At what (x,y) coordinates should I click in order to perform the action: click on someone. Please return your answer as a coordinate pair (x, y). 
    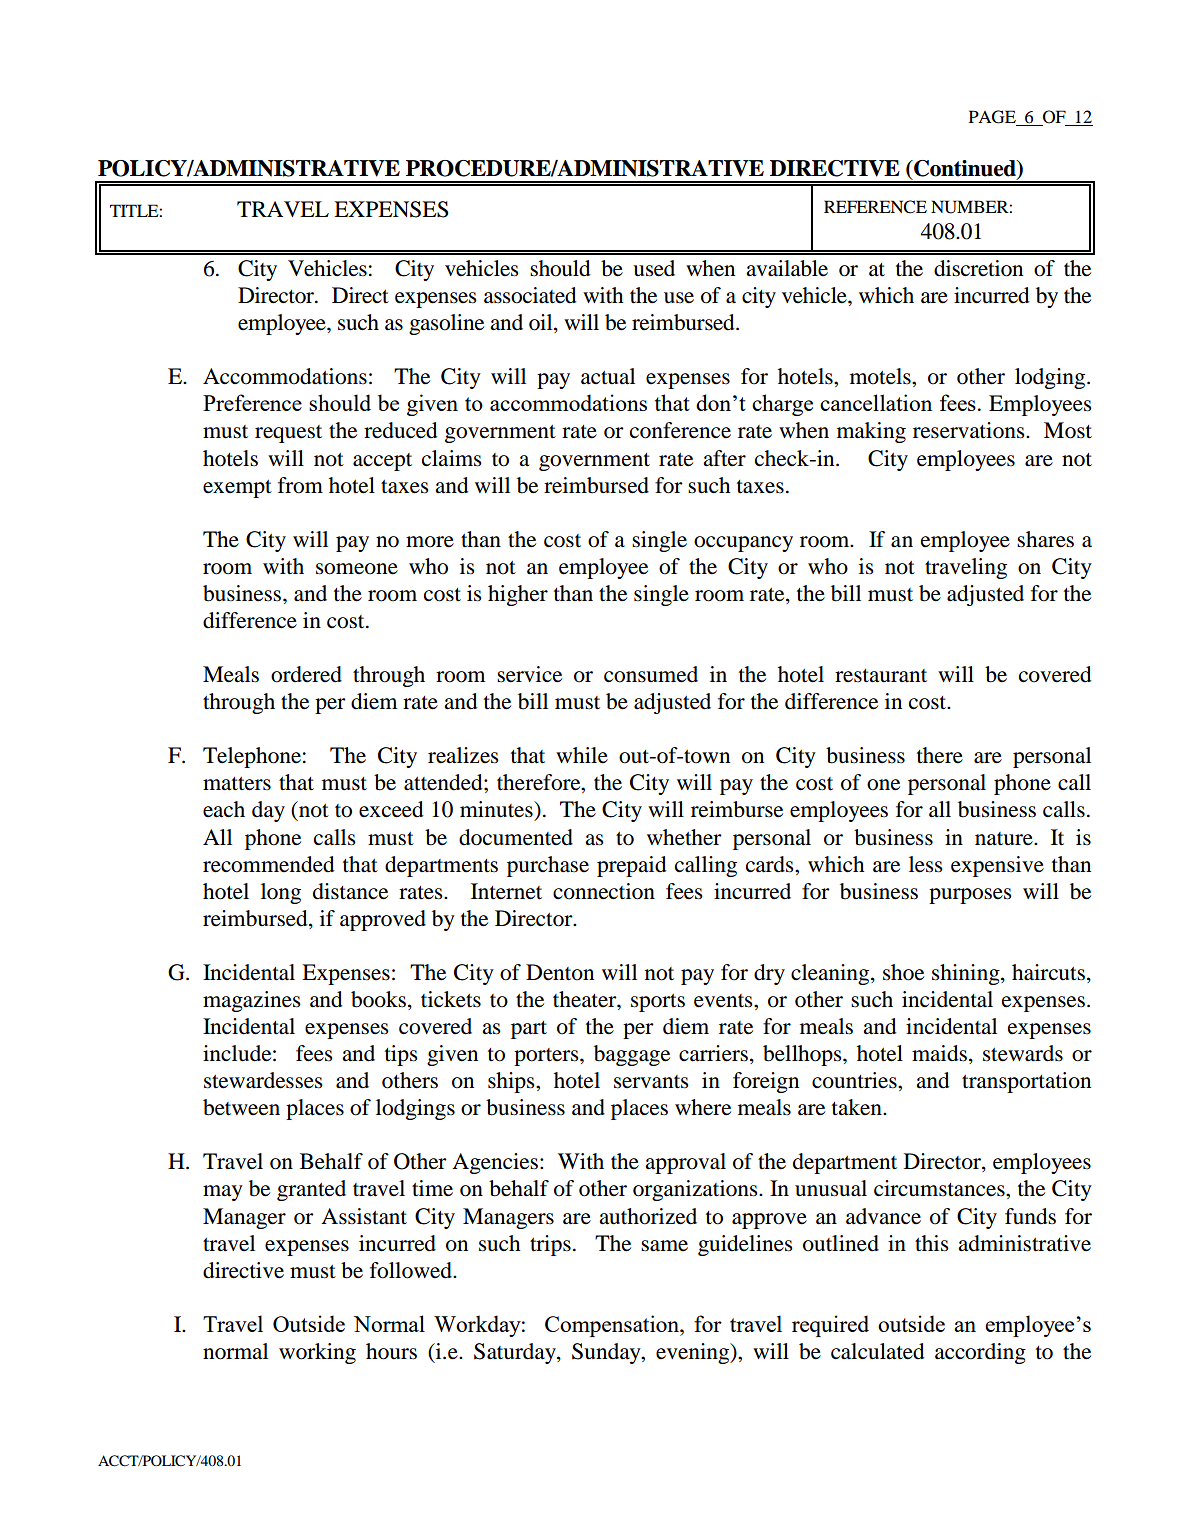
    Looking at the image, I should click on (357, 569).
